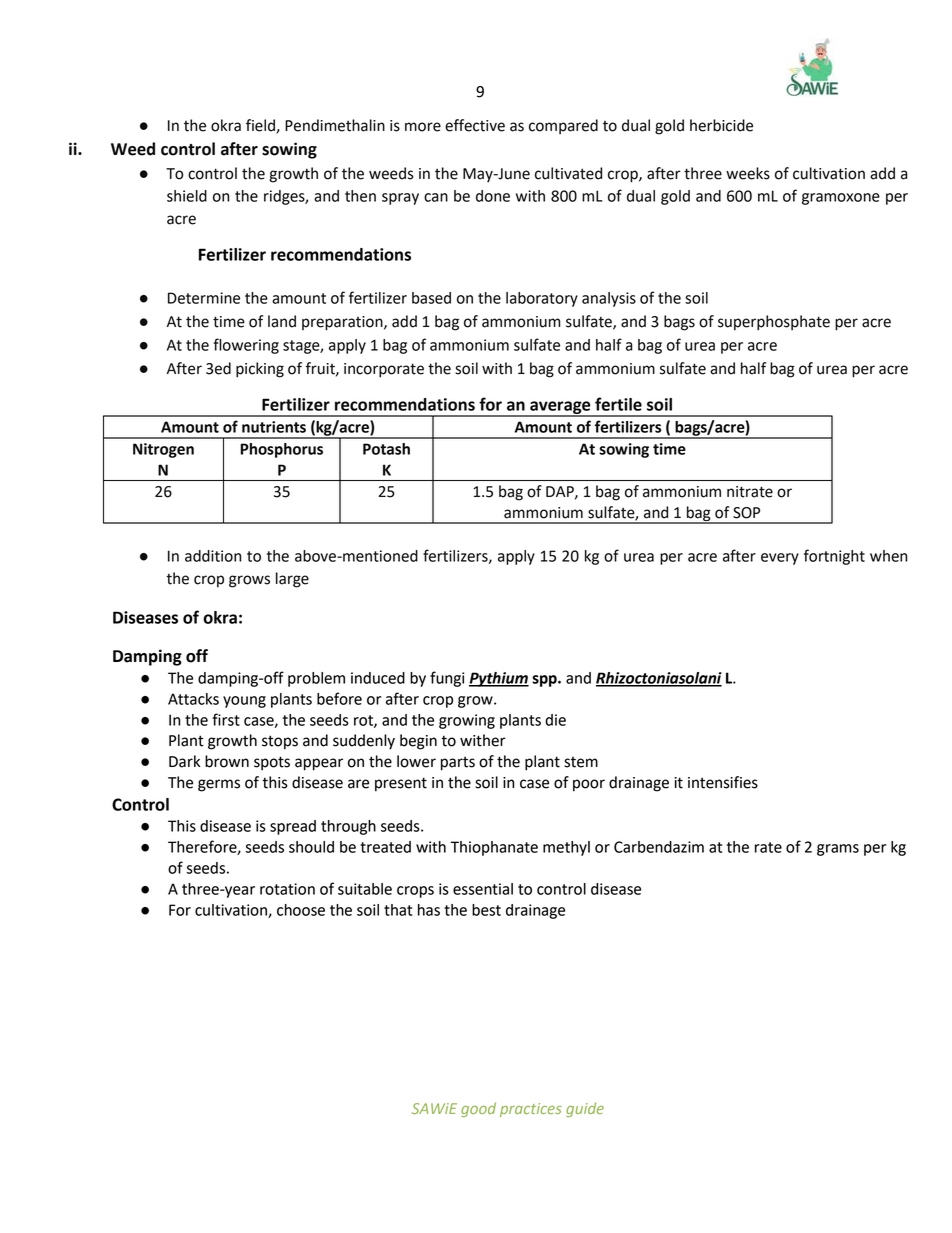 The height and width of the screenshot is (1233, 952). Describe the element at coordinates (447, 679) in the screenshot. I see `fungi` at that location.
